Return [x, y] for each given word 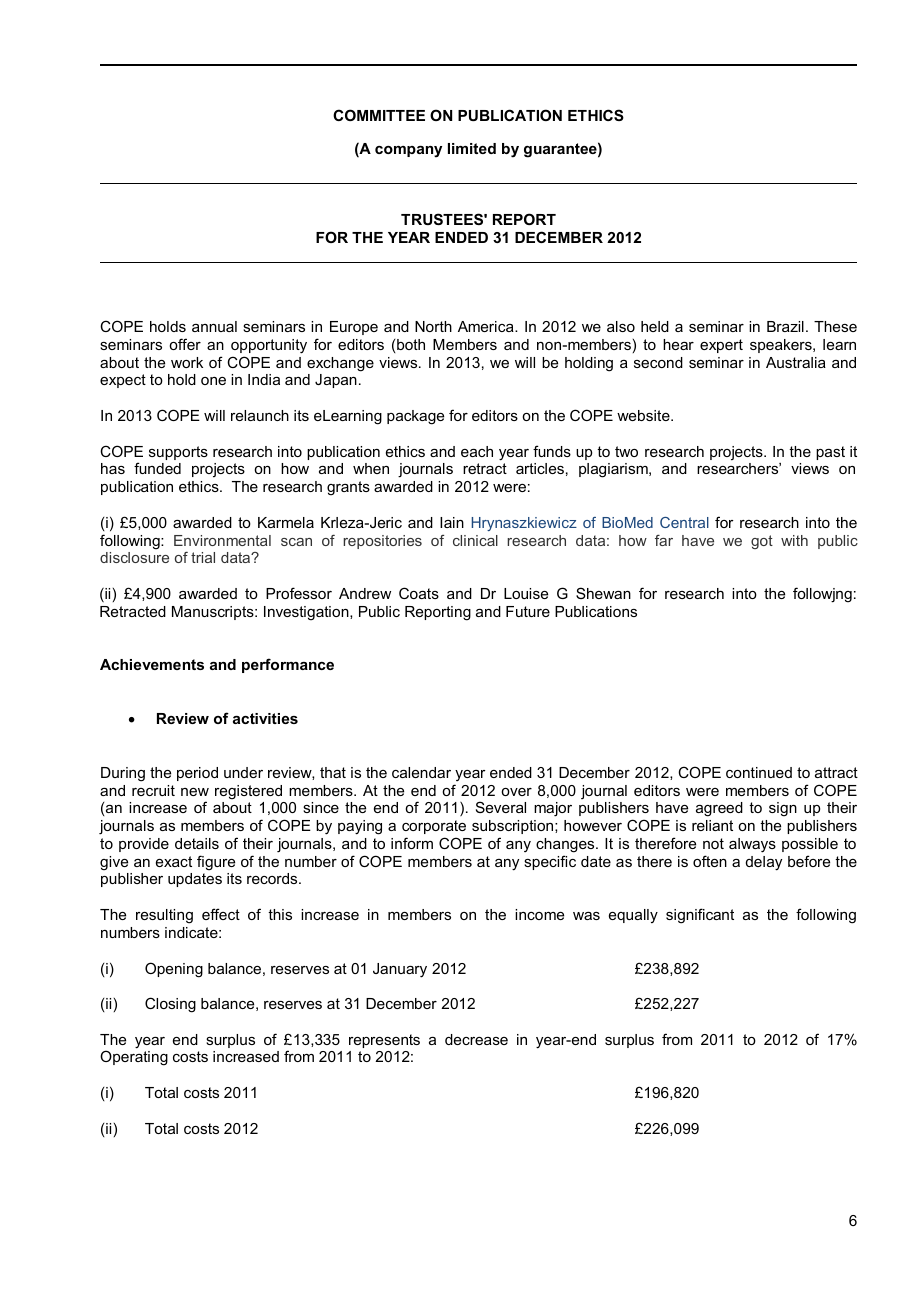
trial [203, 557]
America [487, 326]
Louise [526, 593]
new [195, 792]
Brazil [785, 326]
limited [472, 148]
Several [501, 807]
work [187, 362]
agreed [719, 809]
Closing [170, 1005]
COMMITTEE [379, 115]
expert [721, 346]
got [762, 542]
